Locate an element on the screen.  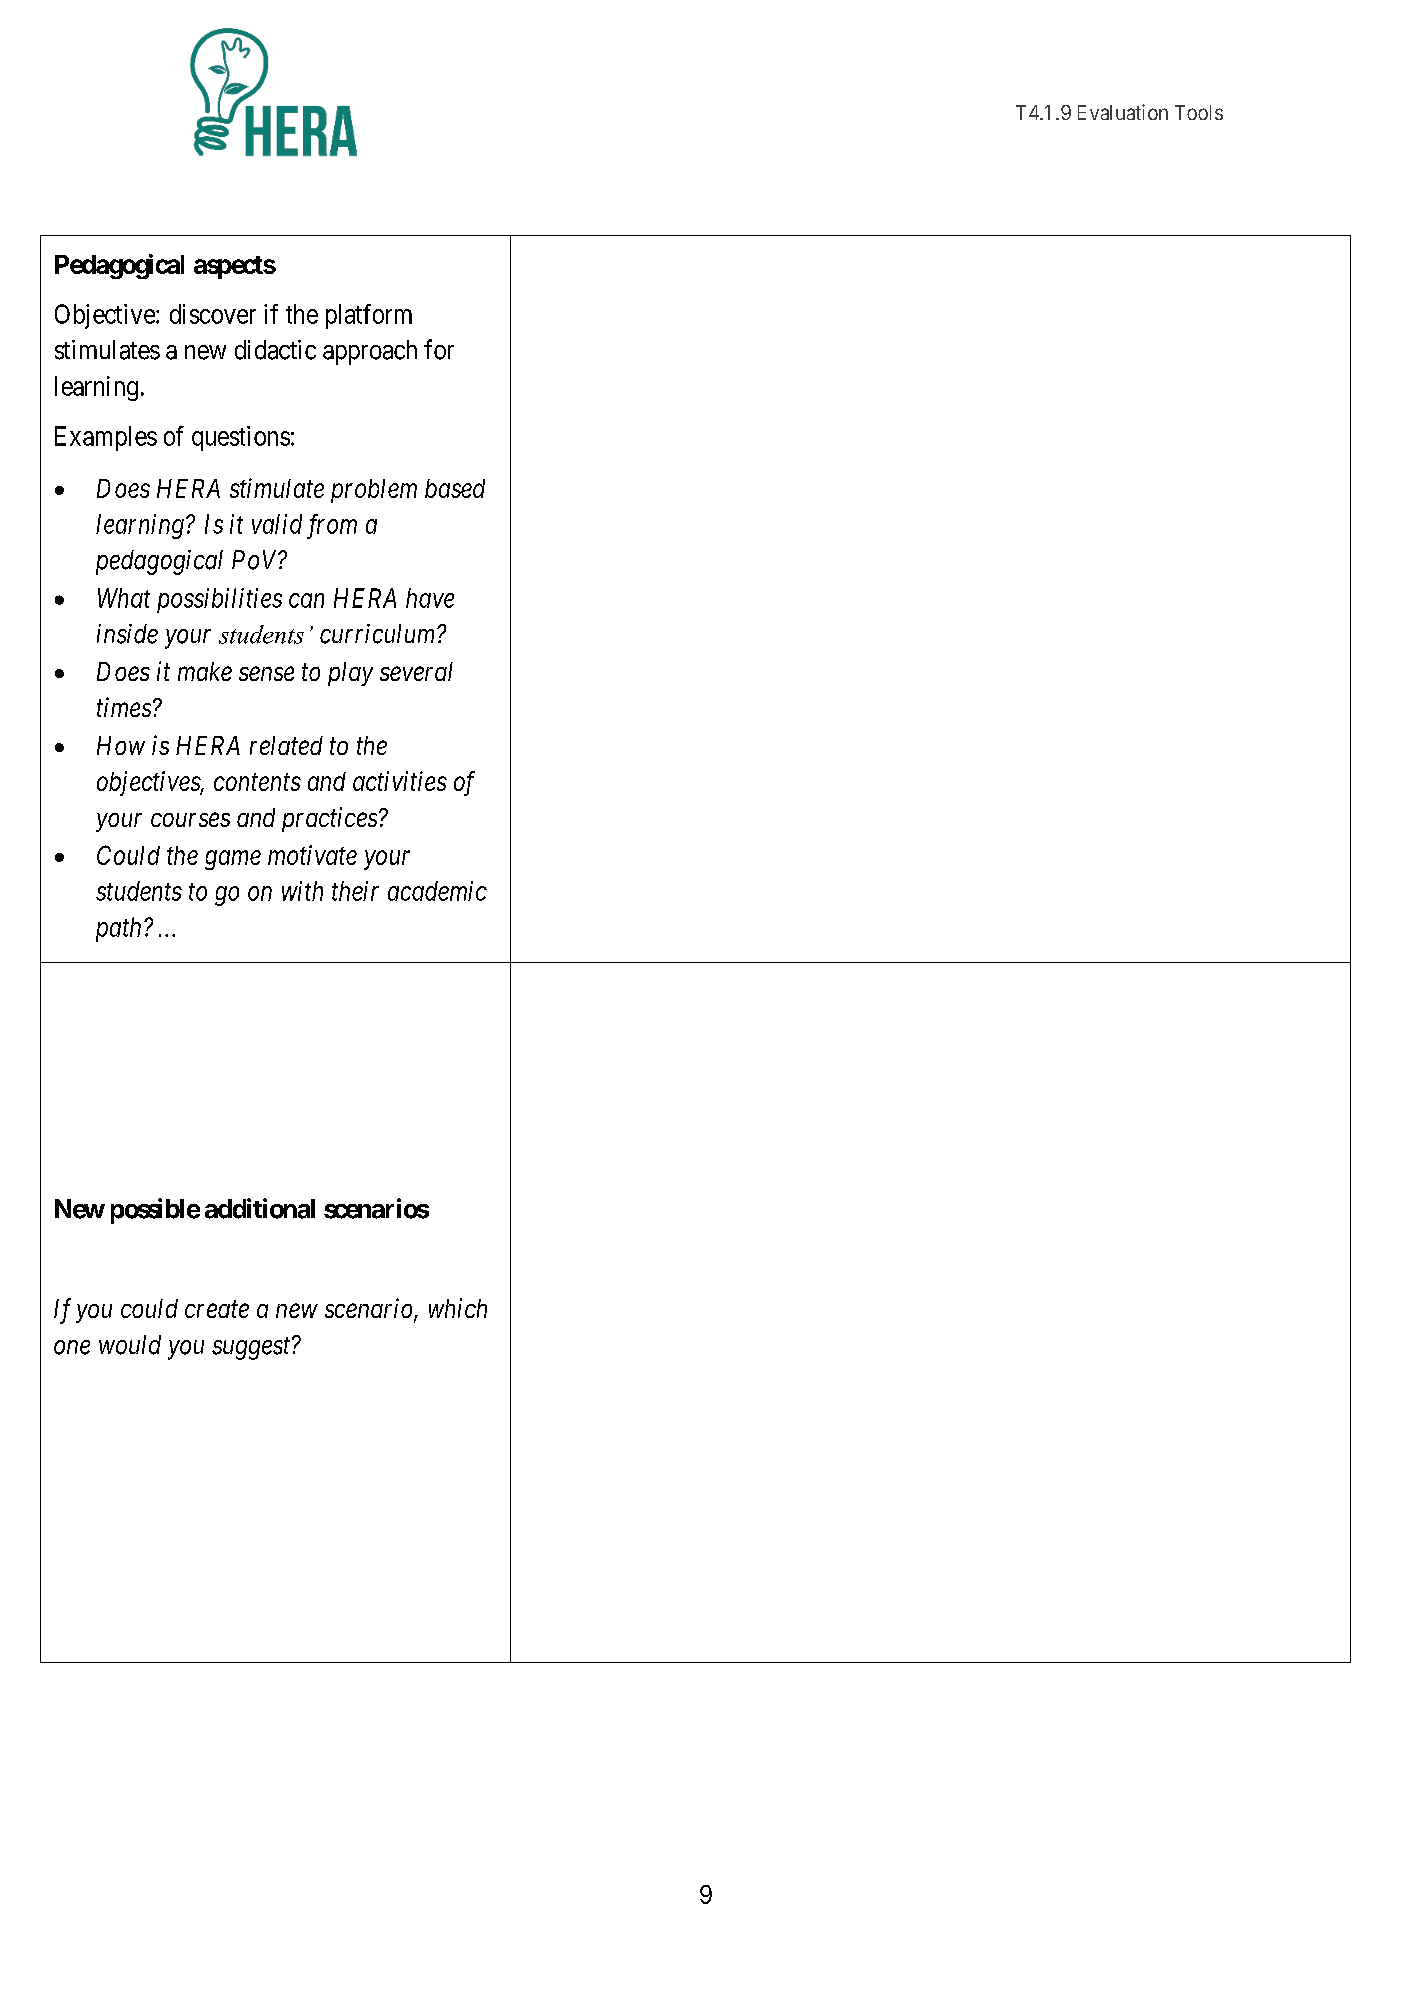
additional is located at coordinates (260, 1208).
